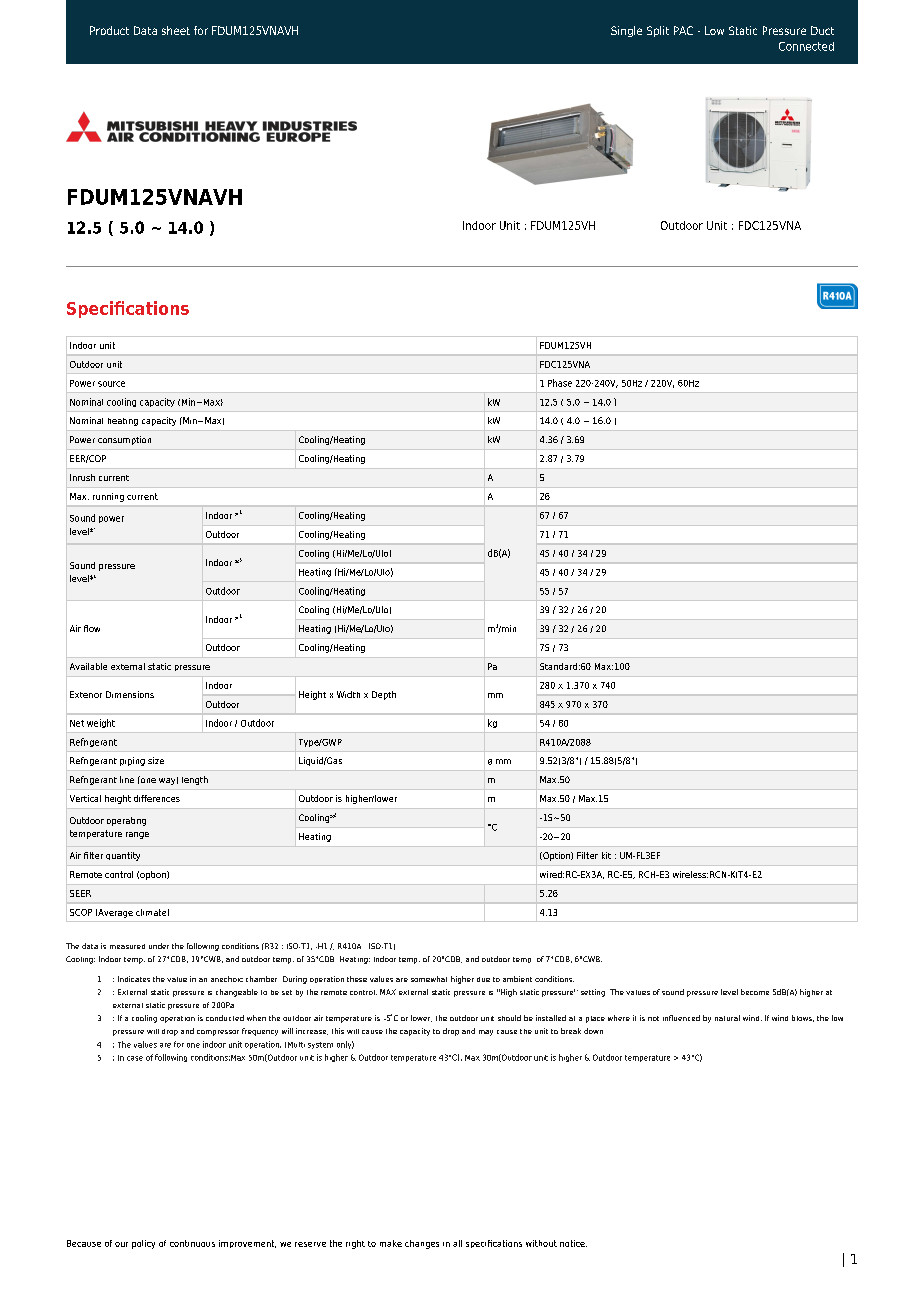  Describe the element at coordinates (560, 383) in the page. I see `Phase` at that location.
